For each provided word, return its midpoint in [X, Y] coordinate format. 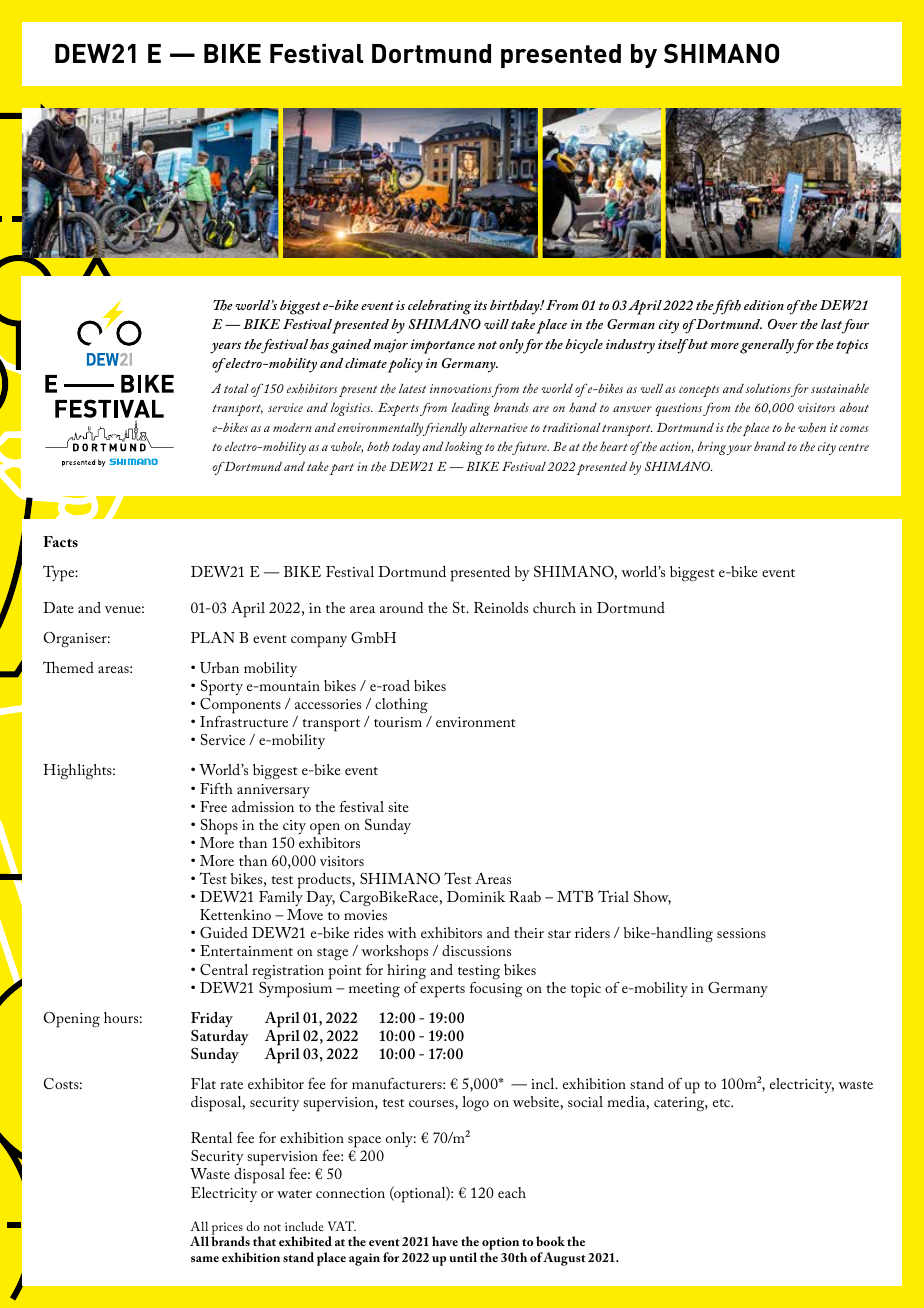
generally [768, 346]
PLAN [213, 637]
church [554, 607]
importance [443, 346]
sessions [741, 933]
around [401, 607]
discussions [476, 950]
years [225, 348]
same [205, 1259]
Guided [224, 932]
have [445, 1241]
